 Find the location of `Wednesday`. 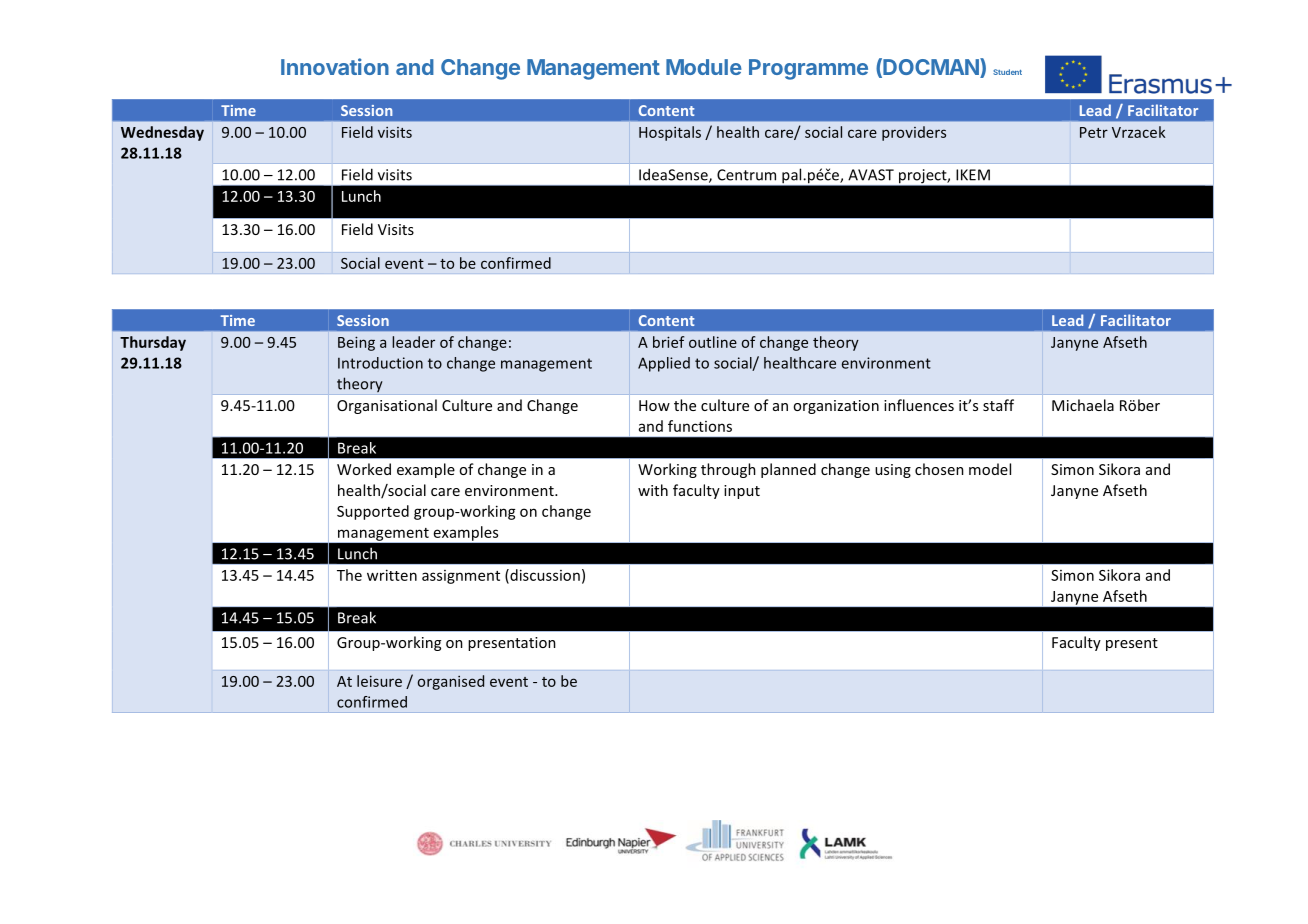

Wednesday is located at coordinates (162, 133).
